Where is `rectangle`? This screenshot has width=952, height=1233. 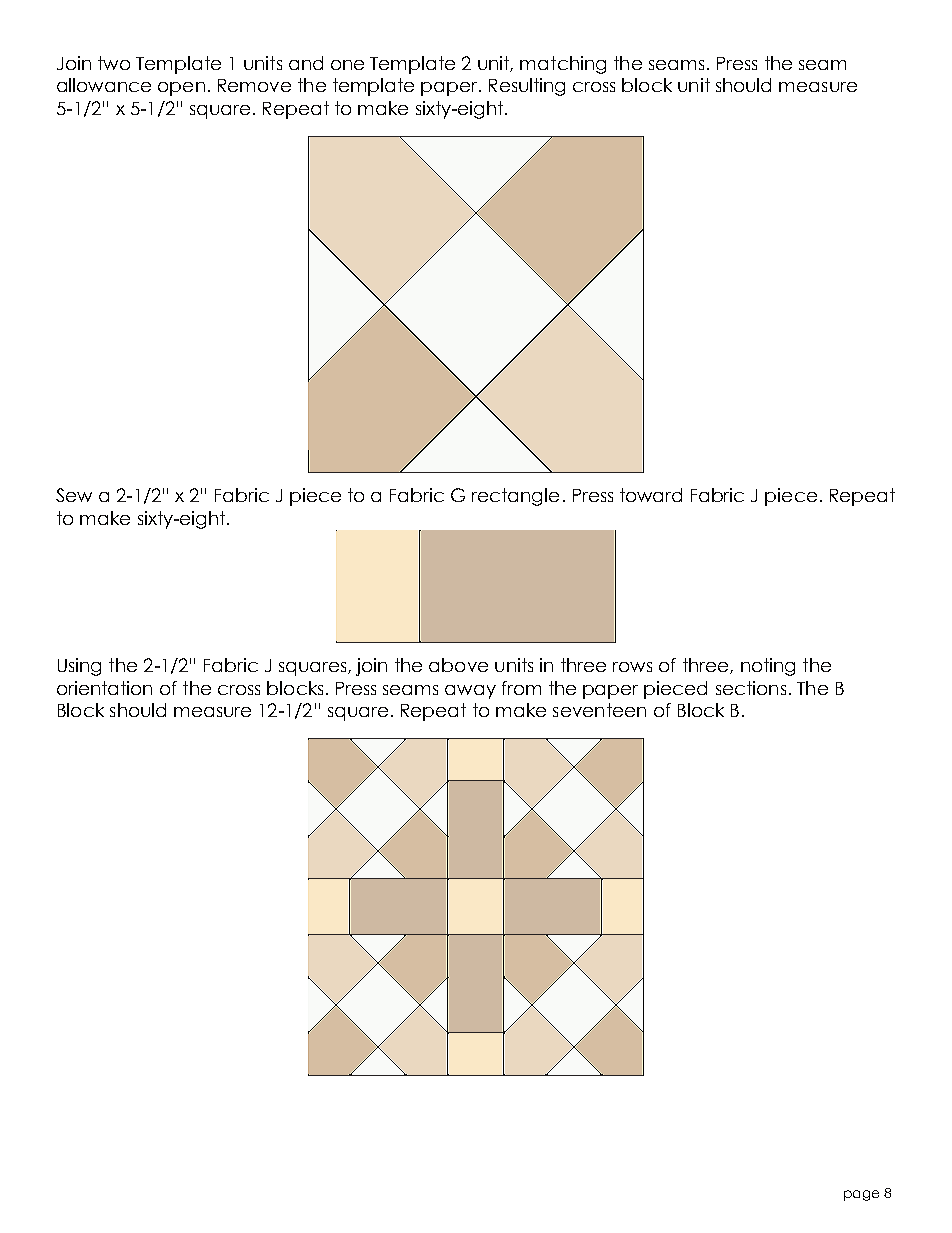 rectangle is located at coordinates (515, 497).
